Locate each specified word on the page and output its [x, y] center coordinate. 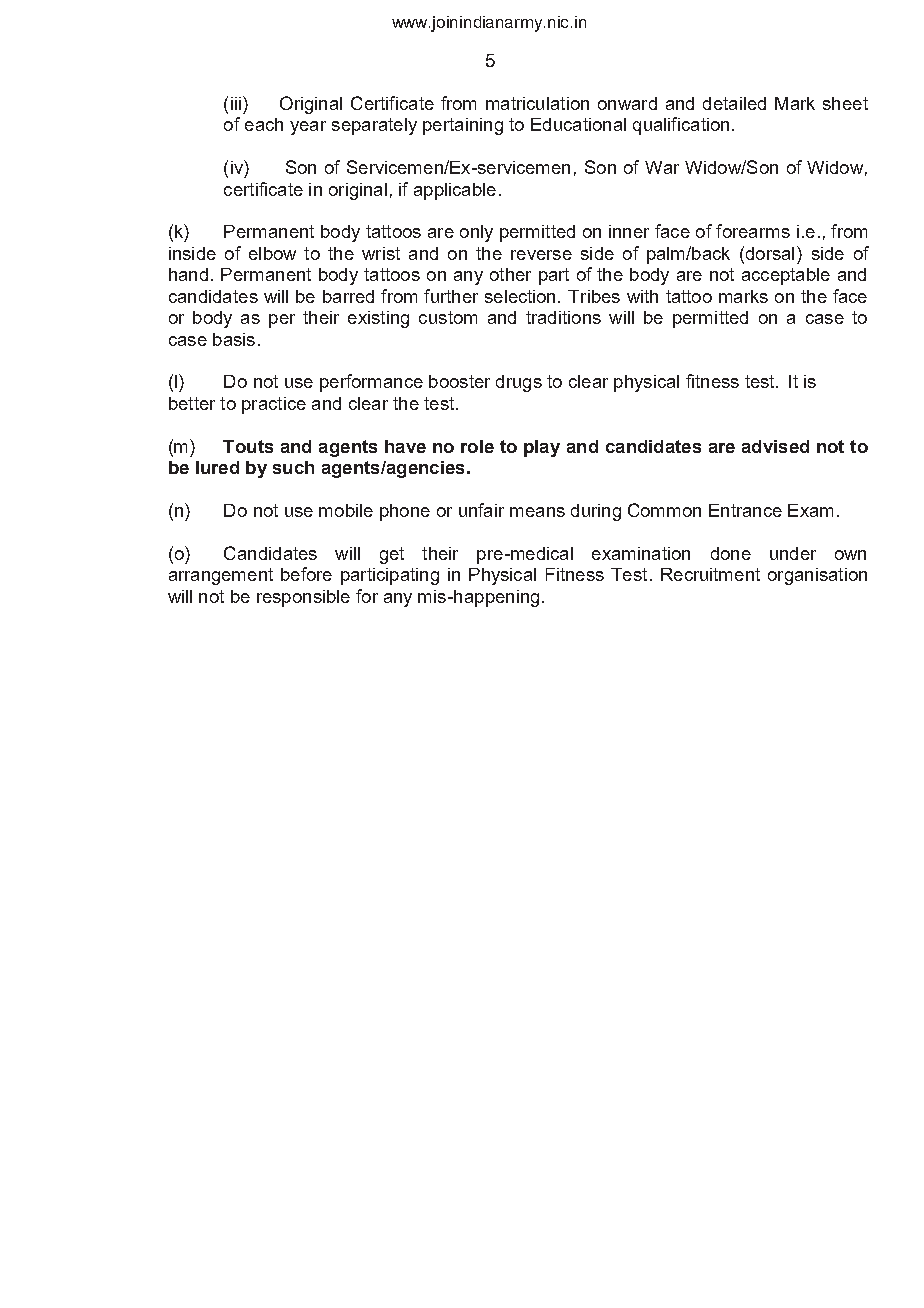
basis [234, 339]
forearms [753, 231]
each [264, 124]
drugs [519, 383]
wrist [381, 253]
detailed [734, 103]
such [293, 467]
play [542, 448]
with [642, 296]
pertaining [463, 126]
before [306, 574]
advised [775, 446]
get [392, 555]
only [476, 233]
